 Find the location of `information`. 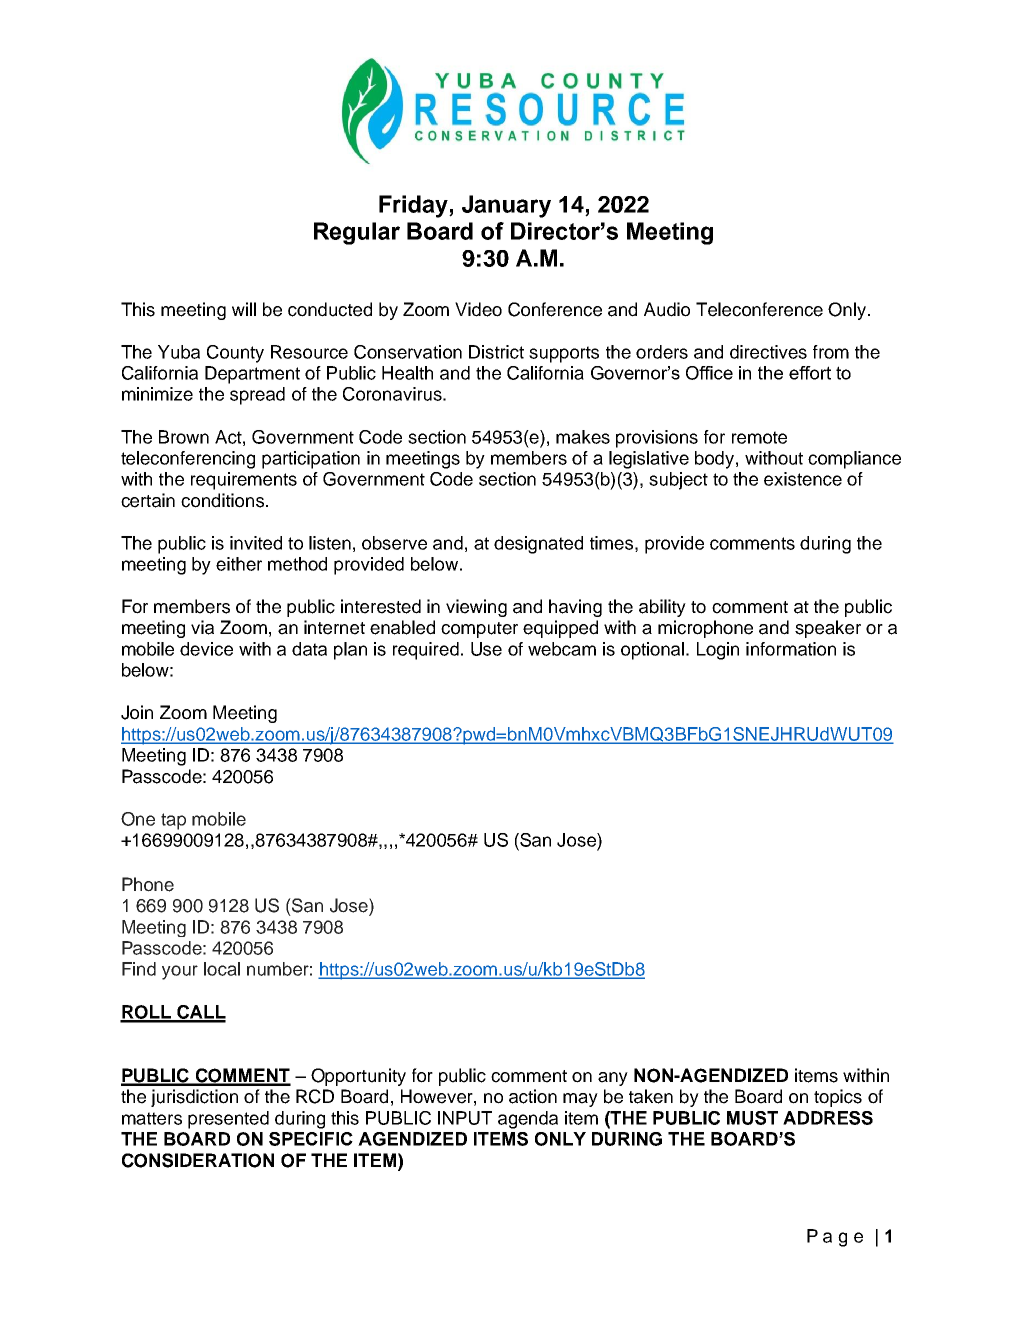

information is located at coordinates (791, 649).
